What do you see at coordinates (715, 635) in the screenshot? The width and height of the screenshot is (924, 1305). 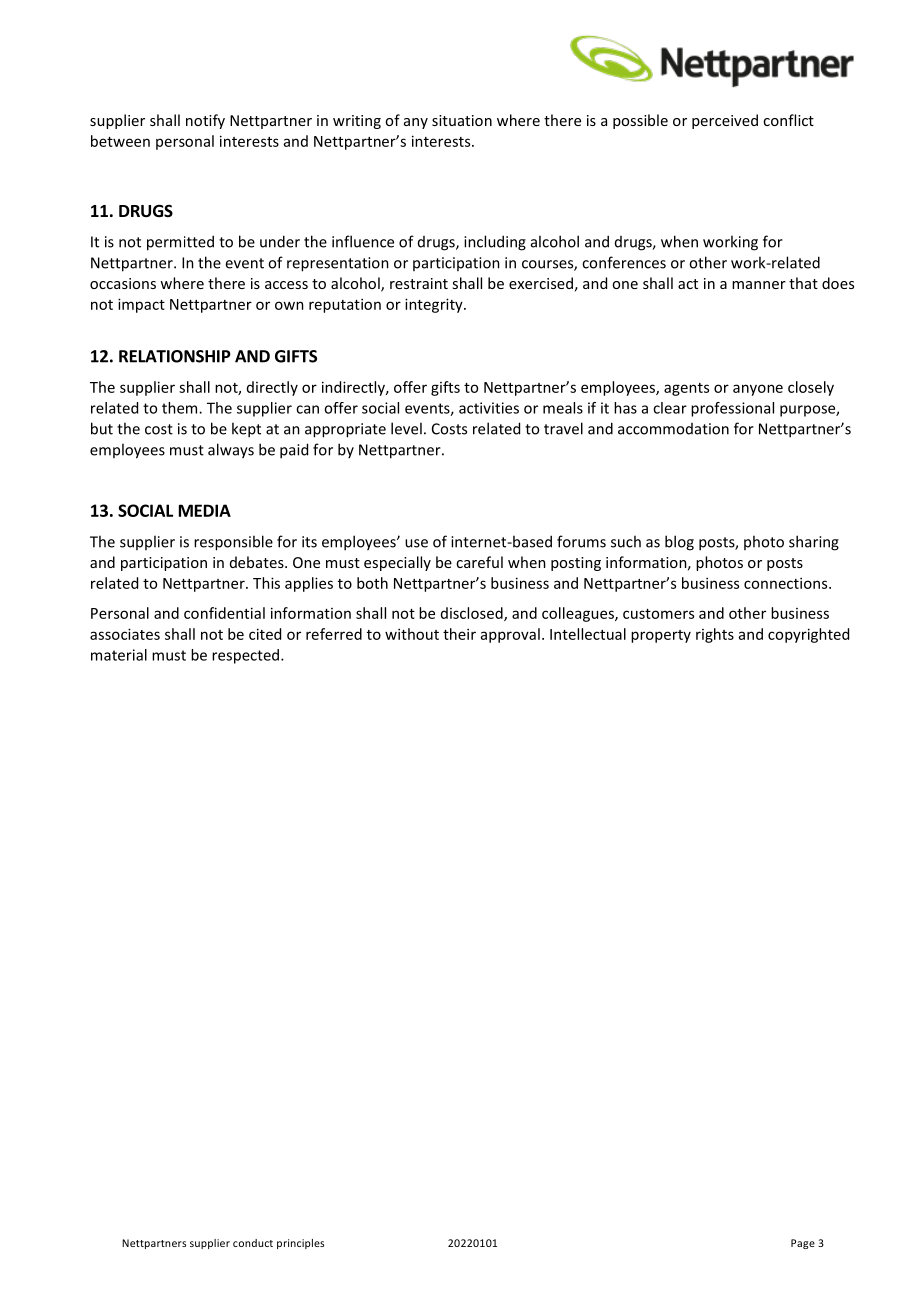 I see `rights` at bounding box center [715, 635].
